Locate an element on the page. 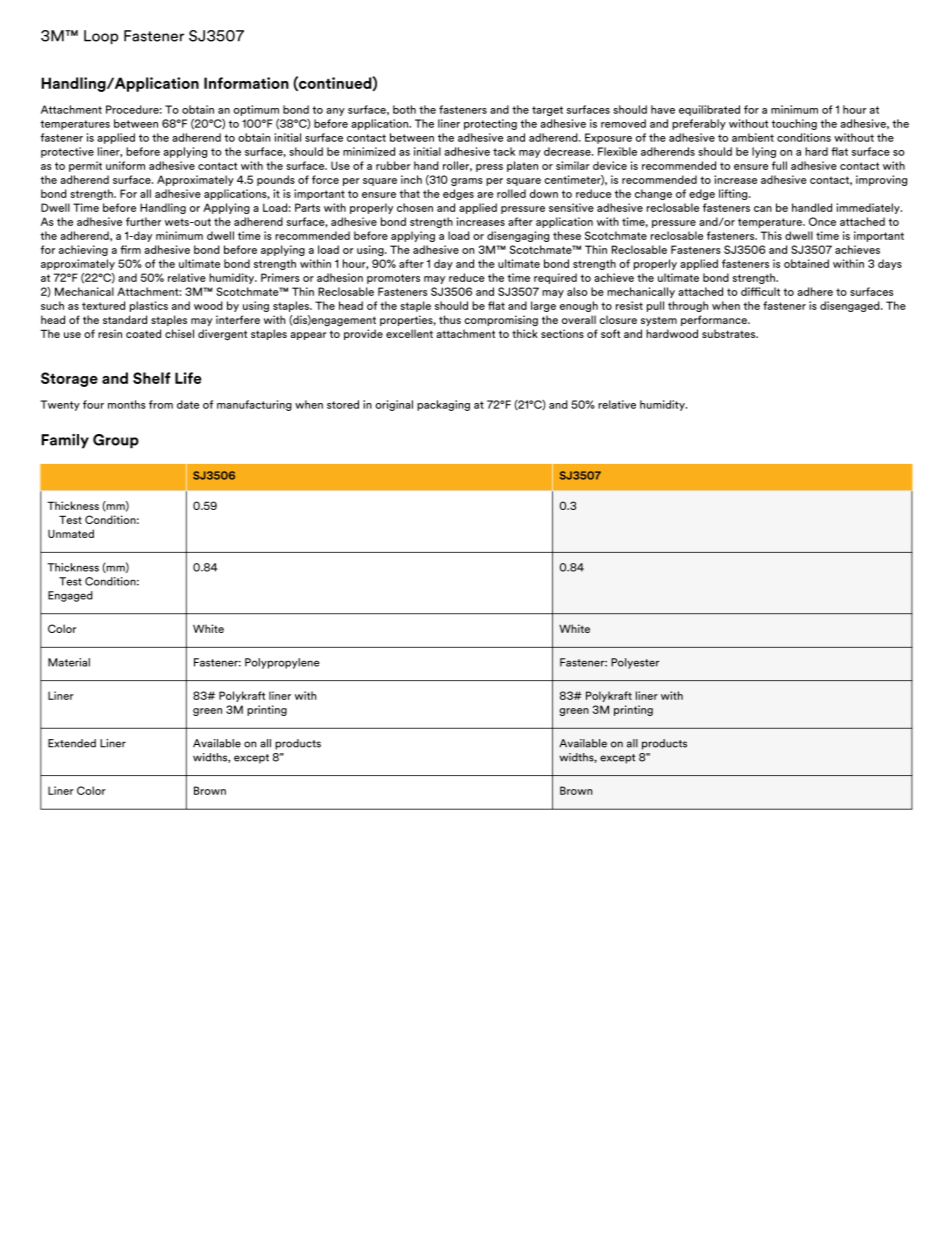 Image resolution: width=952 pixels, height=1233 pixels. Shelf is located at coordinates (151, 378).
